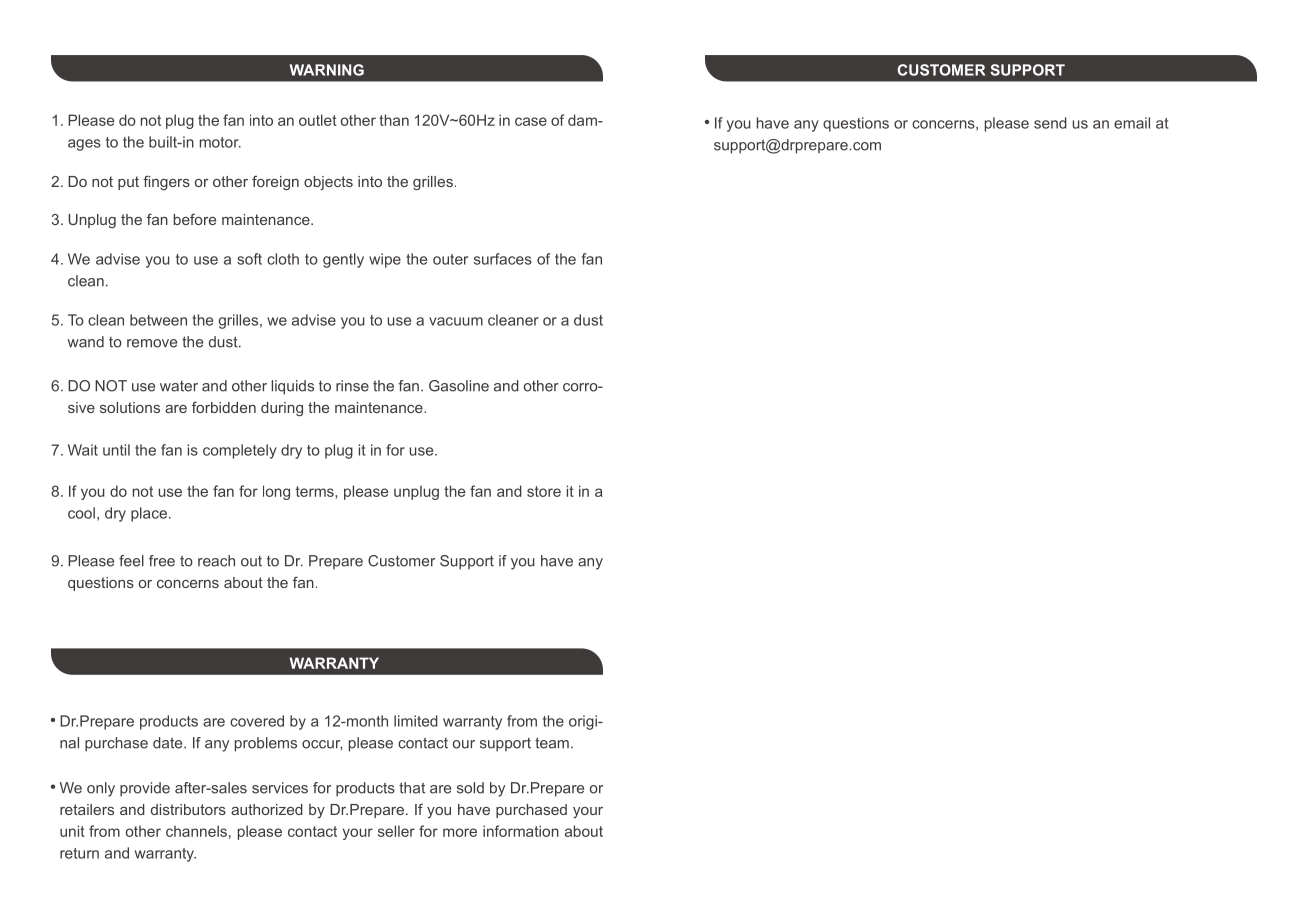  Describe the element at coordinates (416, 721) in the screenshot. I see `limited` at that location.
